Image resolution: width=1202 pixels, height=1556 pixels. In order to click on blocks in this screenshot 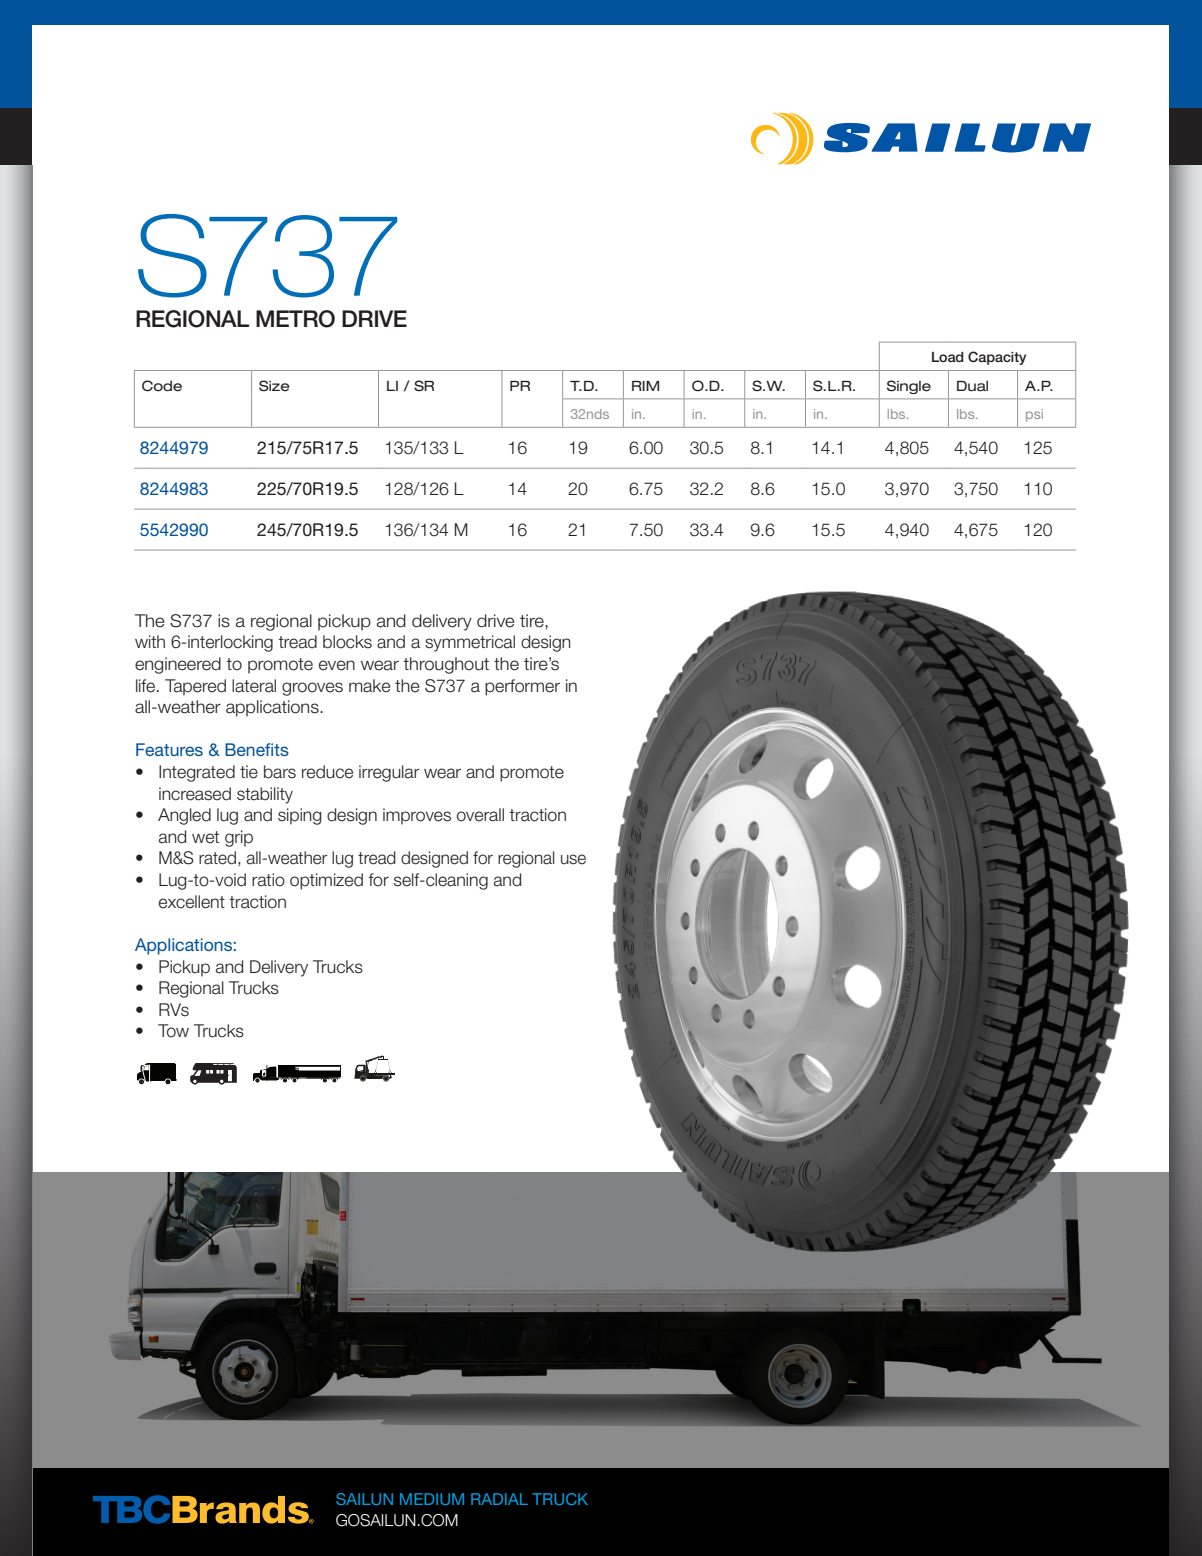, I will do `click(347, 642)`.
